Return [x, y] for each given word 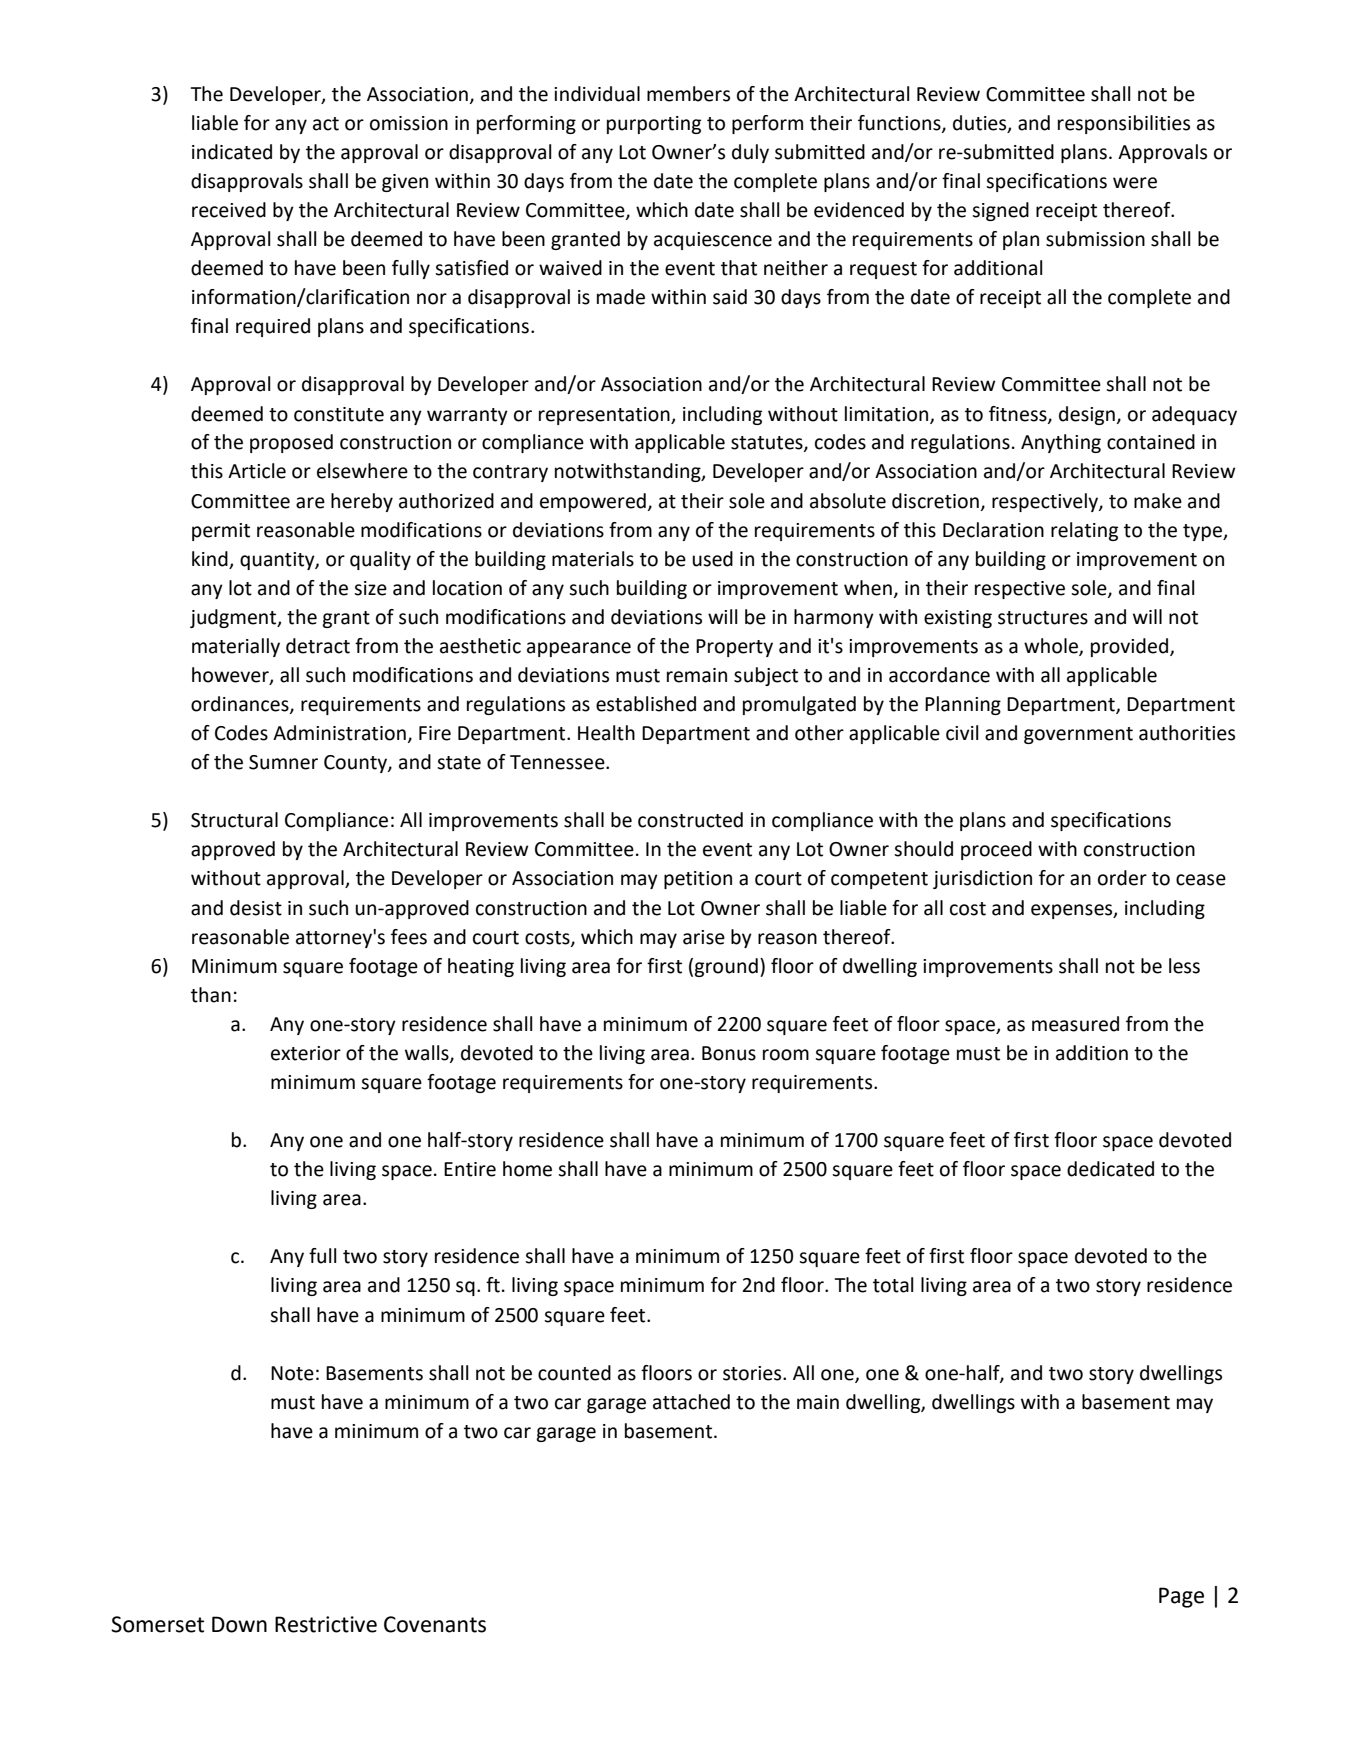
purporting [654, 125]
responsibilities [1124, 124]
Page [1181, 1597]
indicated [232, 152]
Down [239, 1624]
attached [691, 1402]
